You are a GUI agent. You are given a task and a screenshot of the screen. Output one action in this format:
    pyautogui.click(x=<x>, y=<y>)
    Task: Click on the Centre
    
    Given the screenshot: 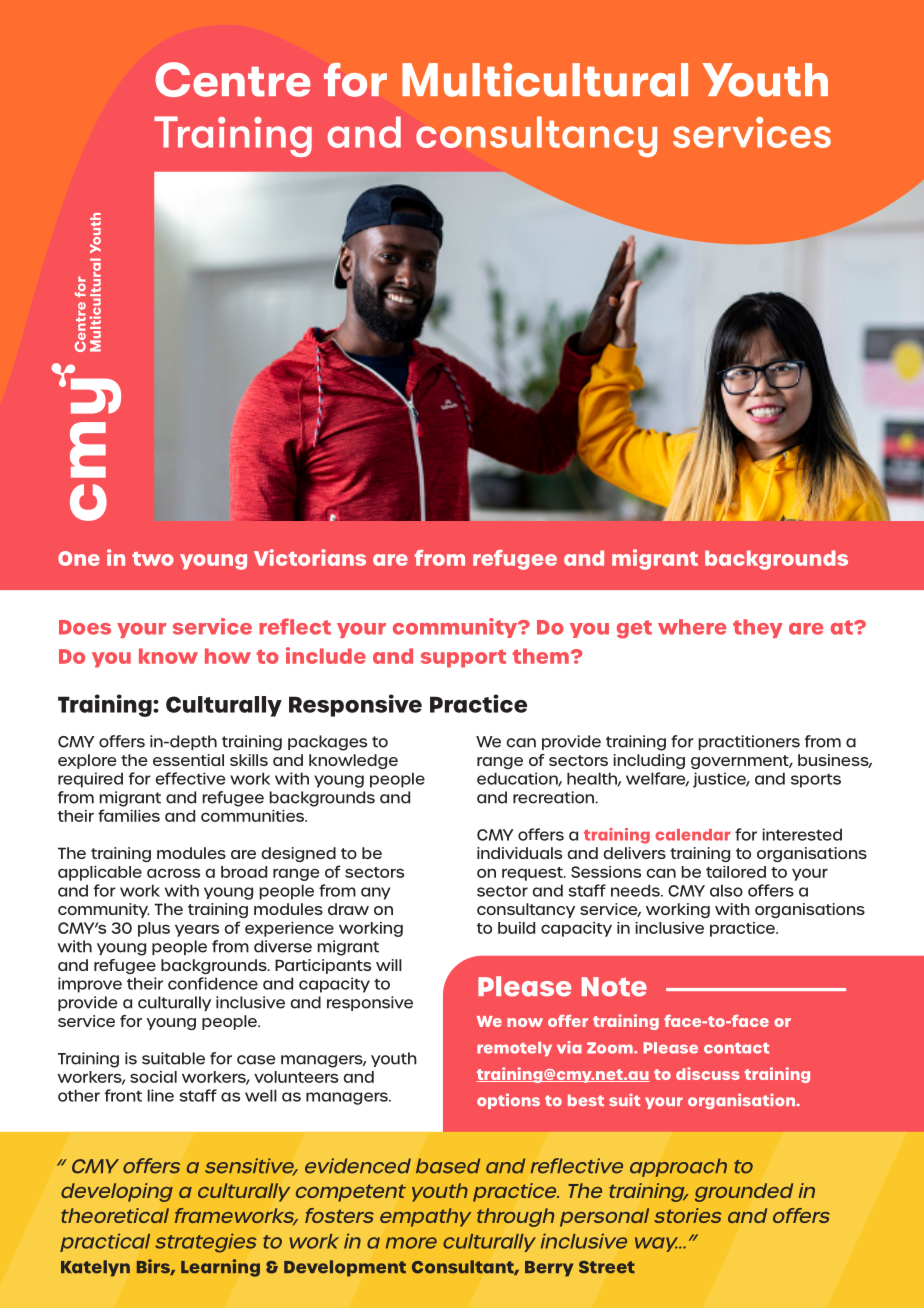 What is the action you would take?
    pyautogui.click(x=232, y=79)
